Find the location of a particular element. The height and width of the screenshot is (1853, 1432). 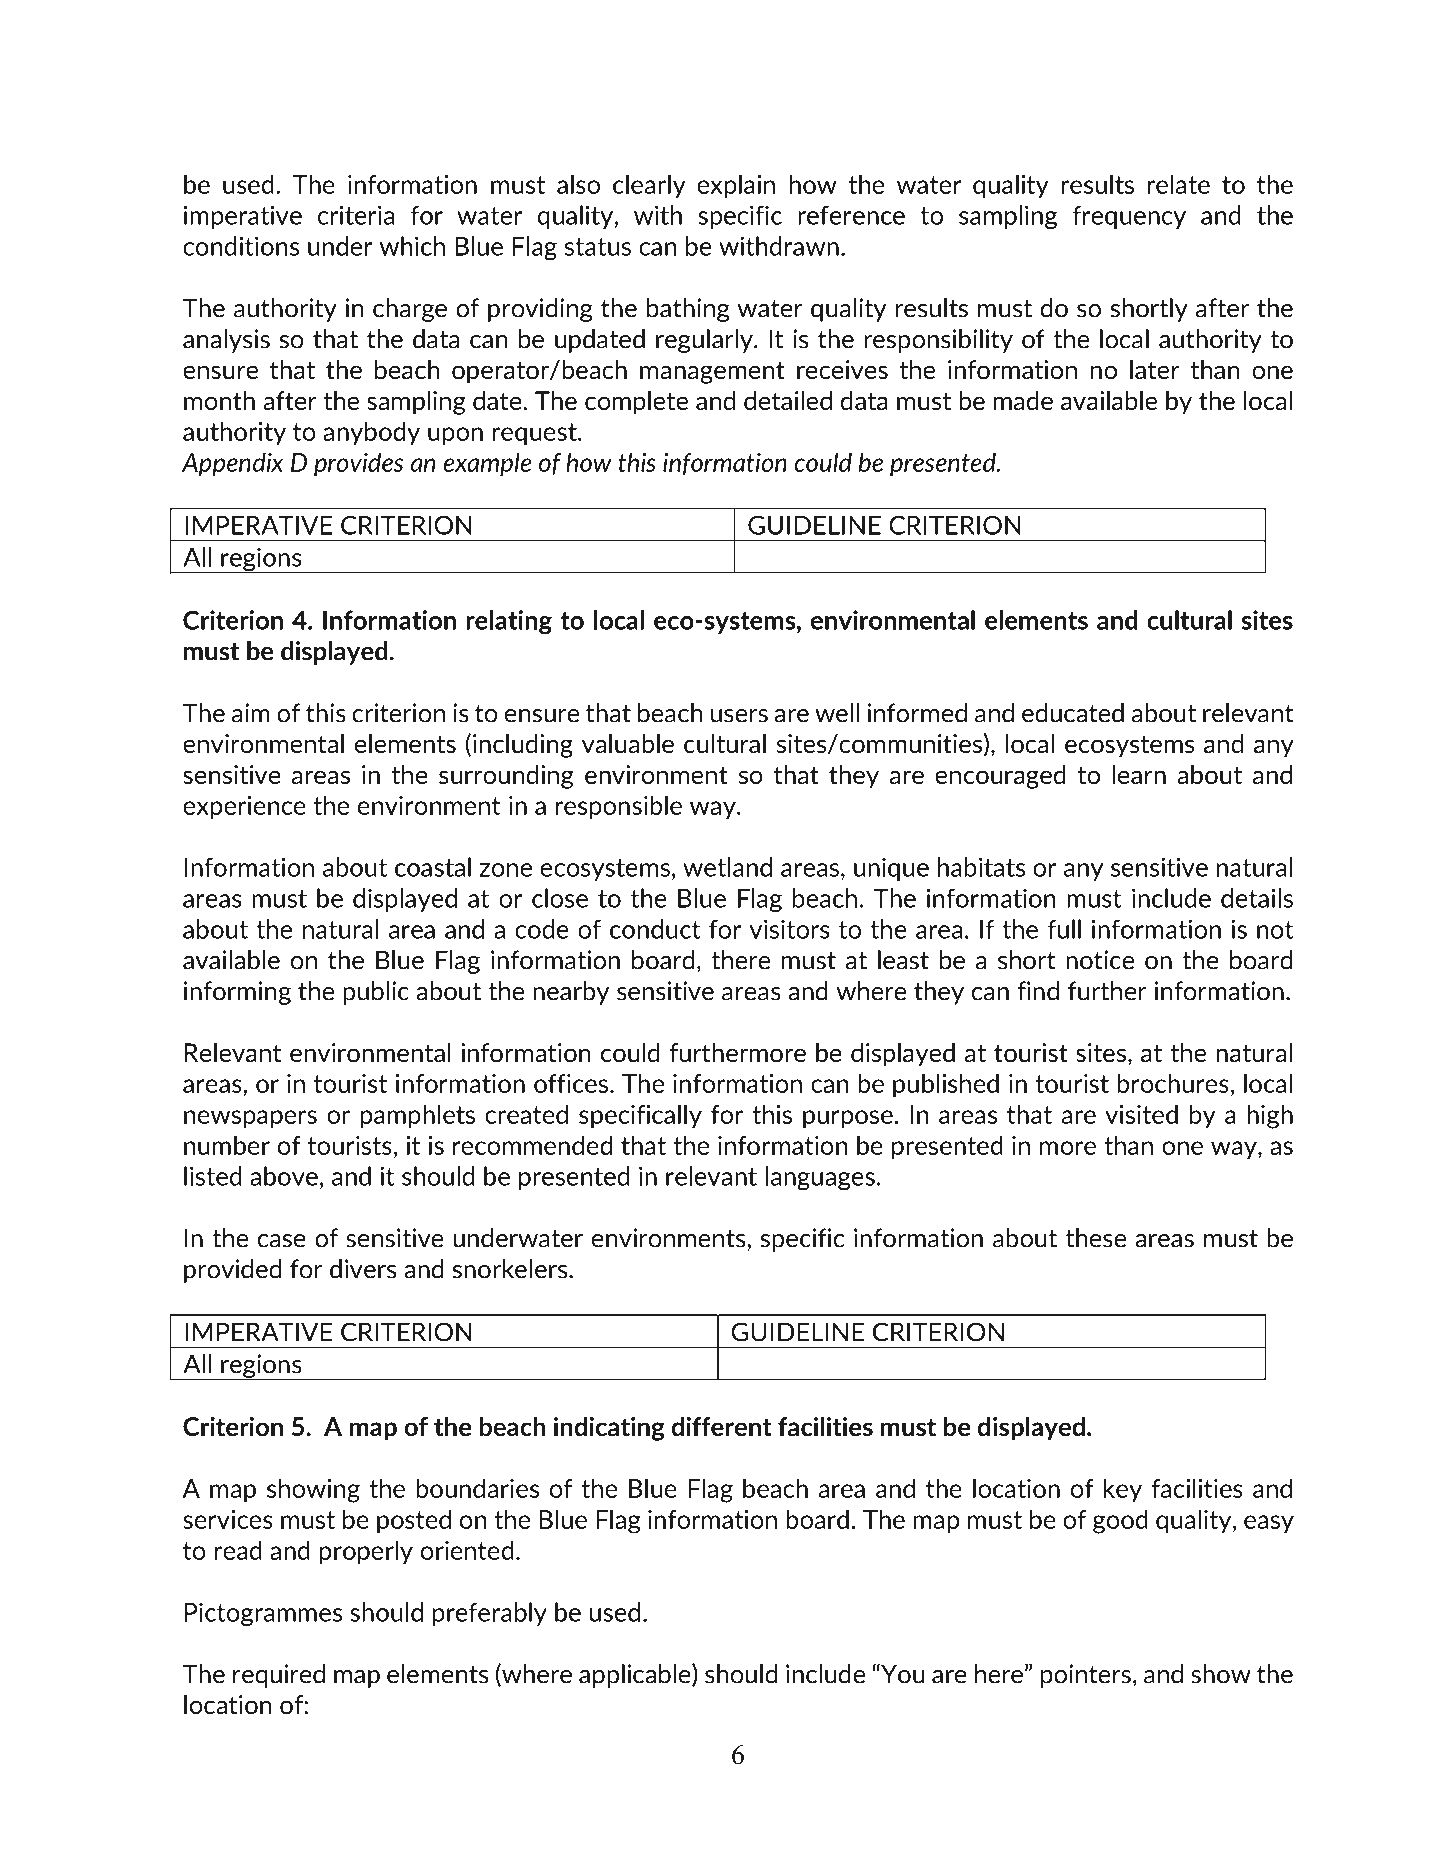

pointers is located at coordinates (1086, 1676).
